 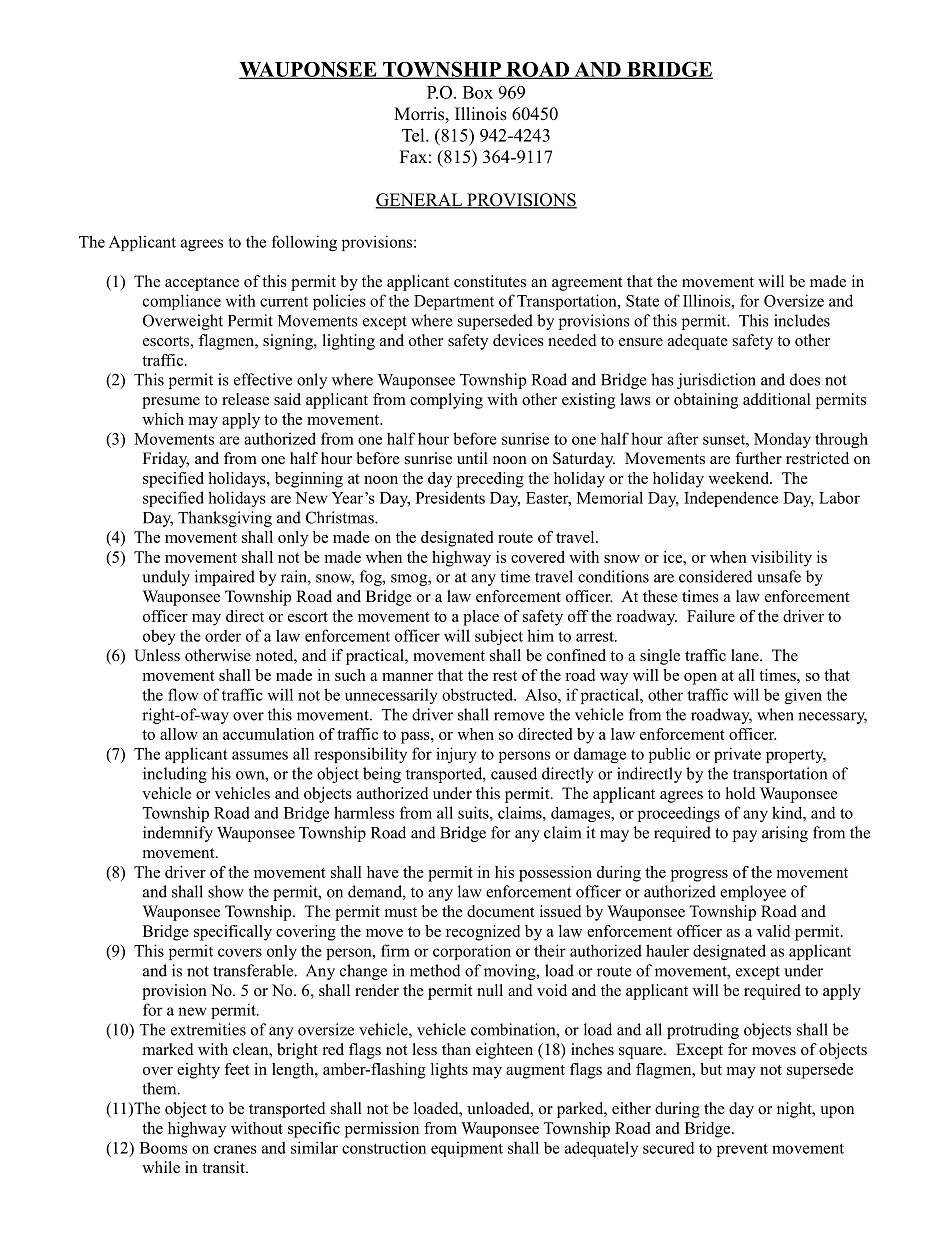 I want to click on preceding, so click(x=490, y=480).
